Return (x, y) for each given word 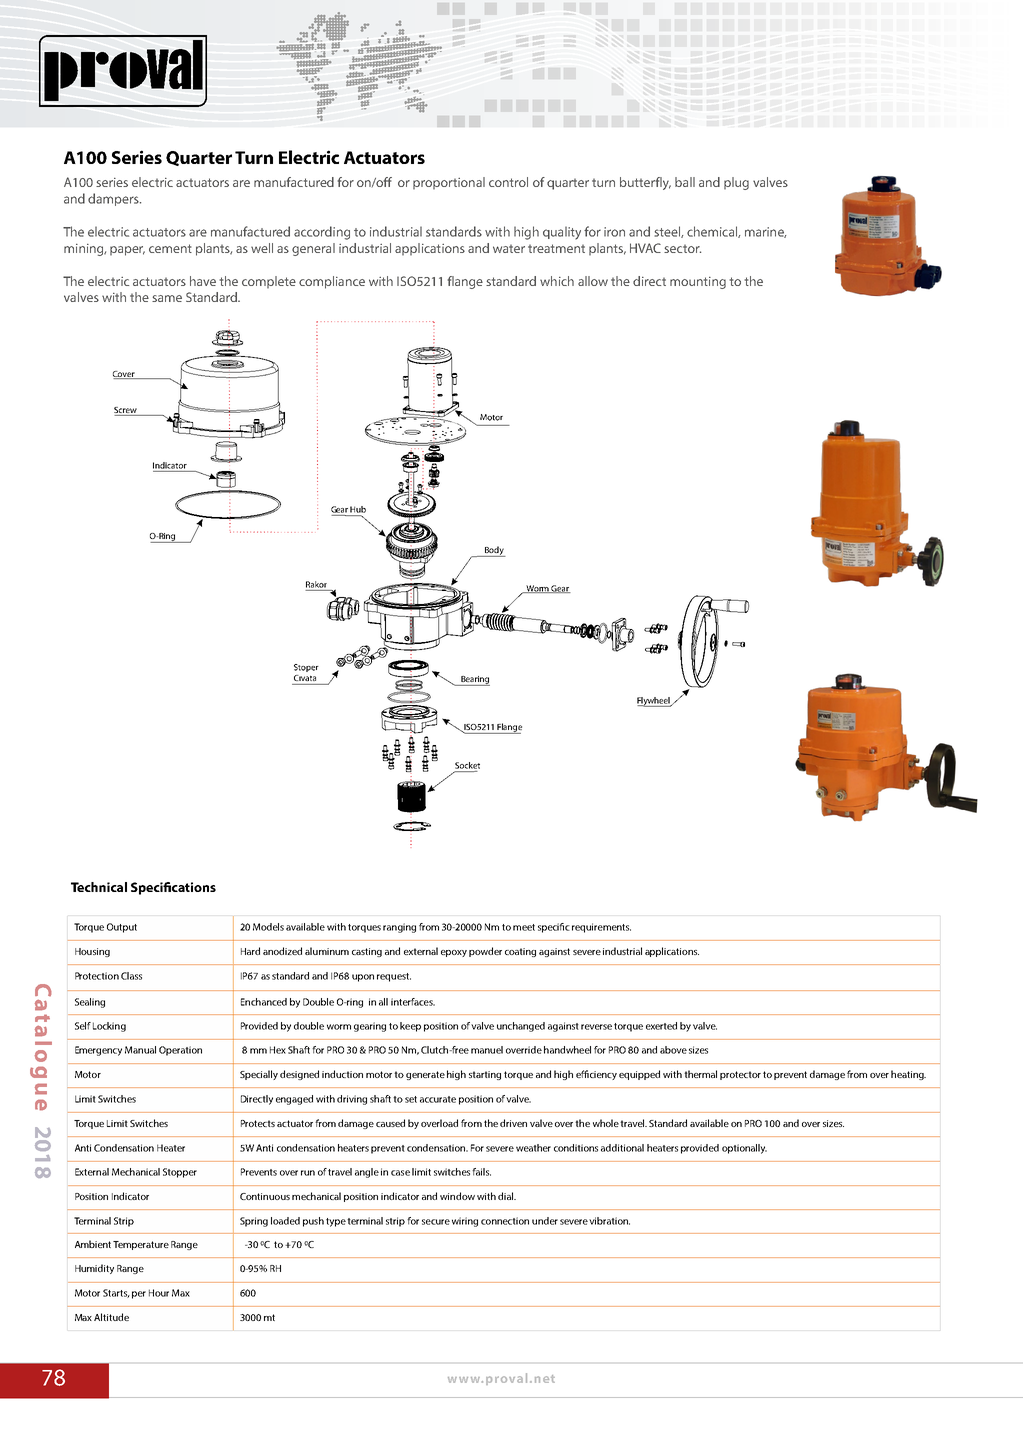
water (509, 248)
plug (736, 183)
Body (494, 551)
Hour (159, 1293)
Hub (358, 509)
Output (122, 928)
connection (505, 1221)
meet (524, 927)
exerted (661, 1026)
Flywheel (654, 702)
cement (170, 248)
